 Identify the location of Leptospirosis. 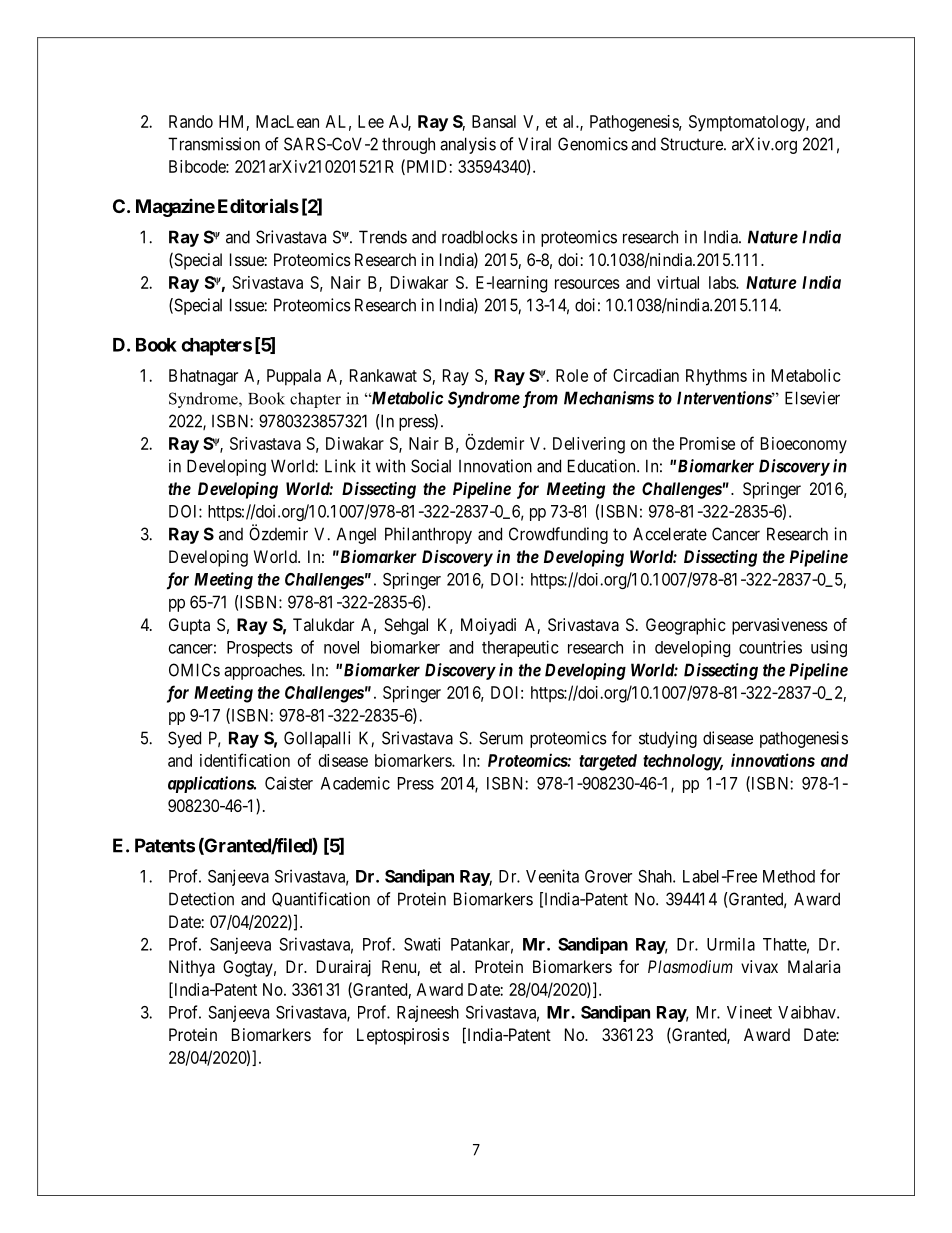
(403, 1036).
